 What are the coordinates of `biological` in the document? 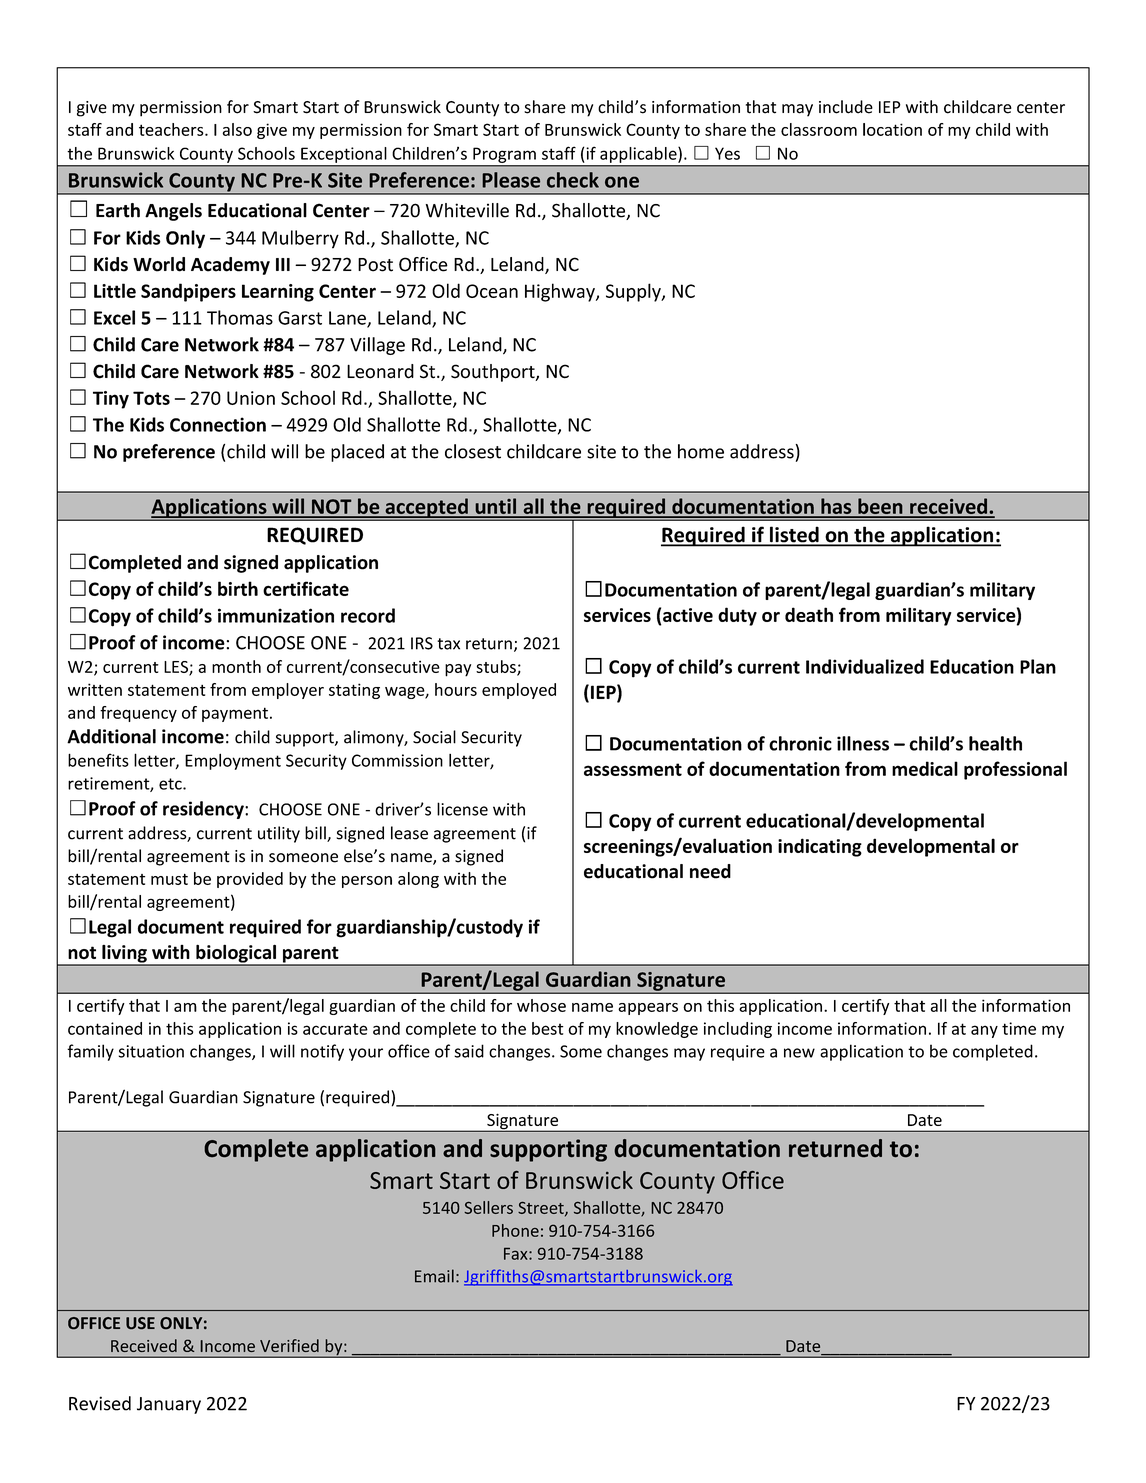 It's located at (236, 955).
